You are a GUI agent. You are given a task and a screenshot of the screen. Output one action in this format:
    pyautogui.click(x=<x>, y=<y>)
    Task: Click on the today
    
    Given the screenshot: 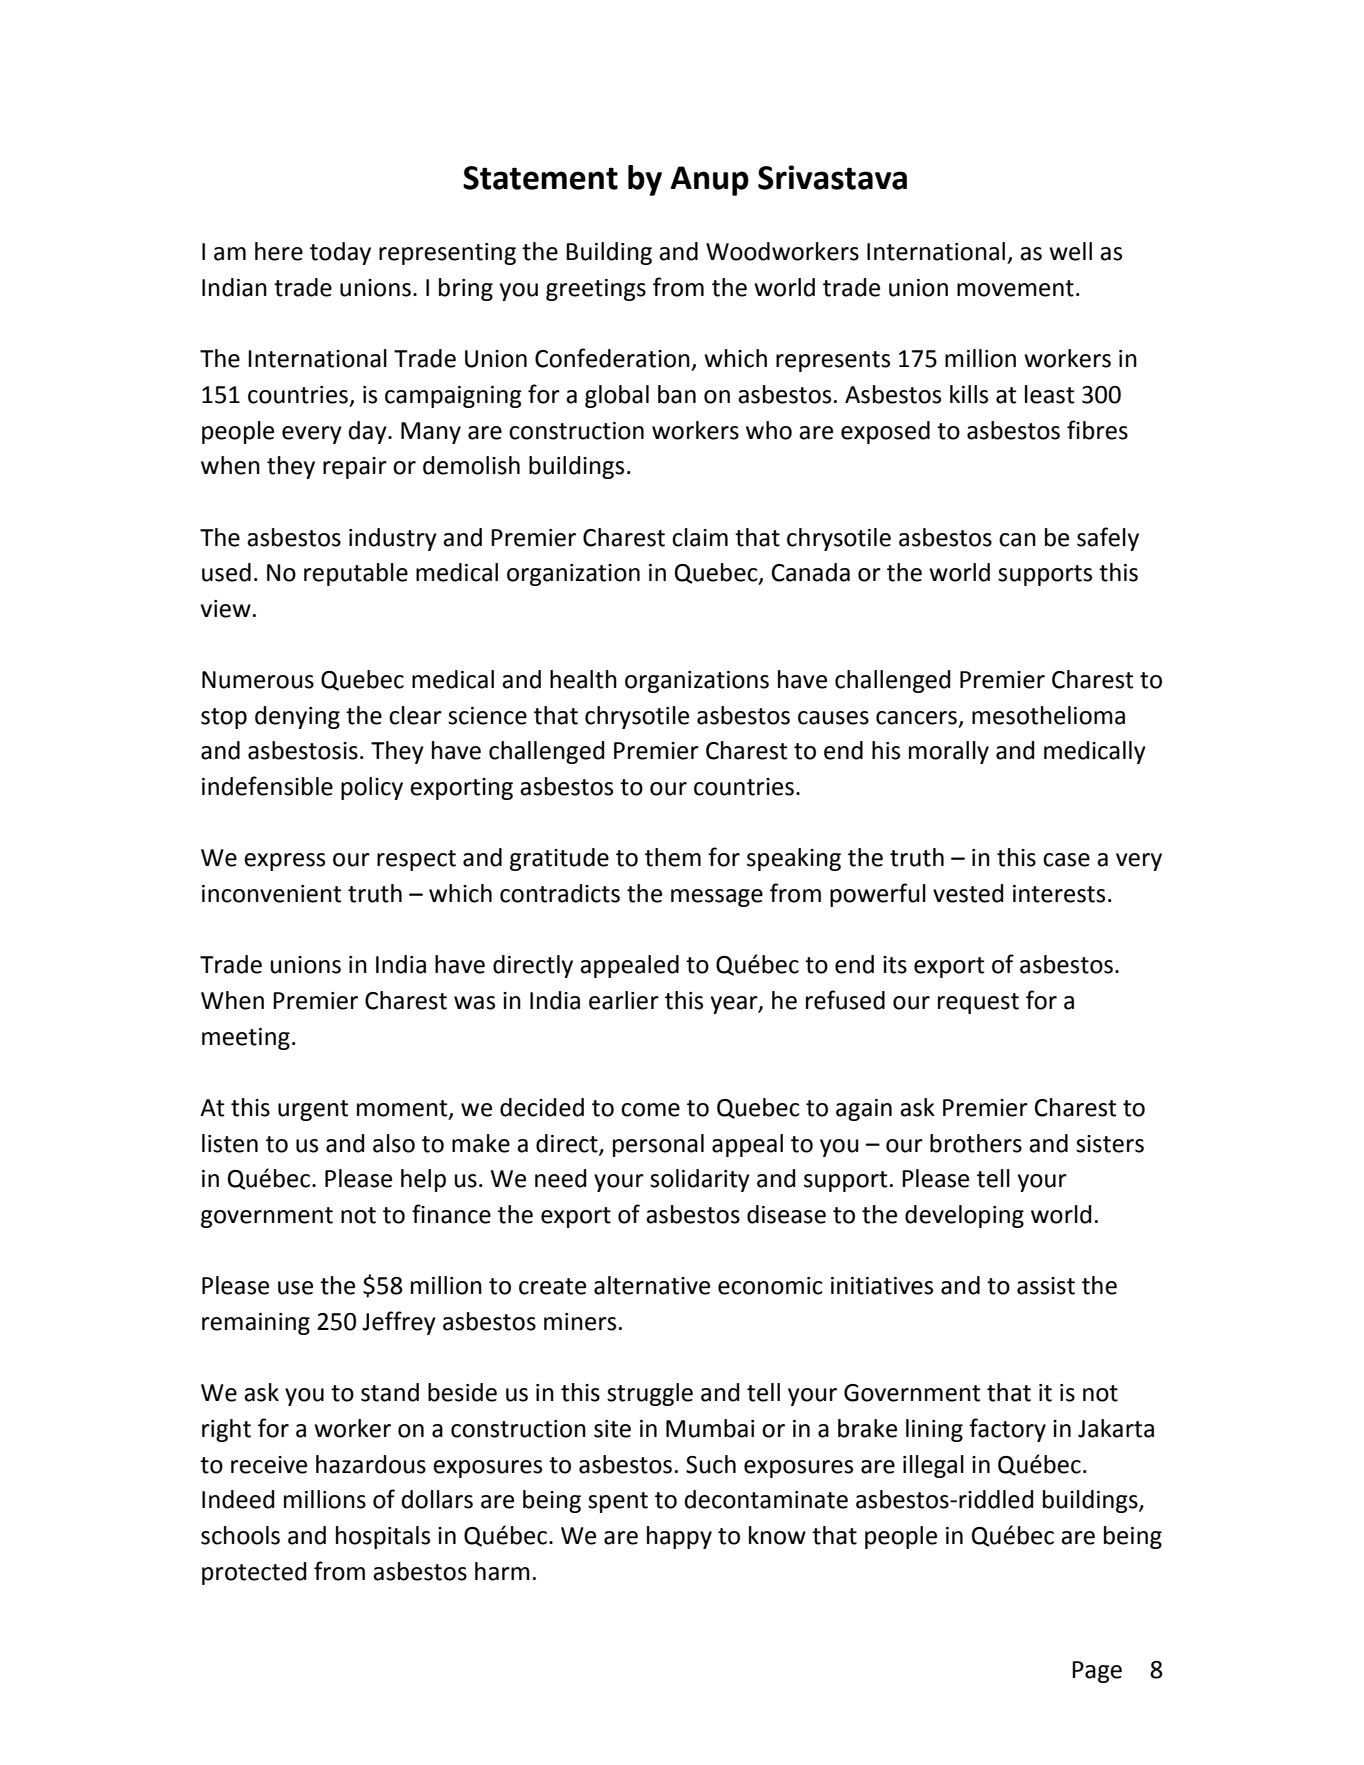 What is the action you would take?
    pyautogui.click(x=340, y=253)
